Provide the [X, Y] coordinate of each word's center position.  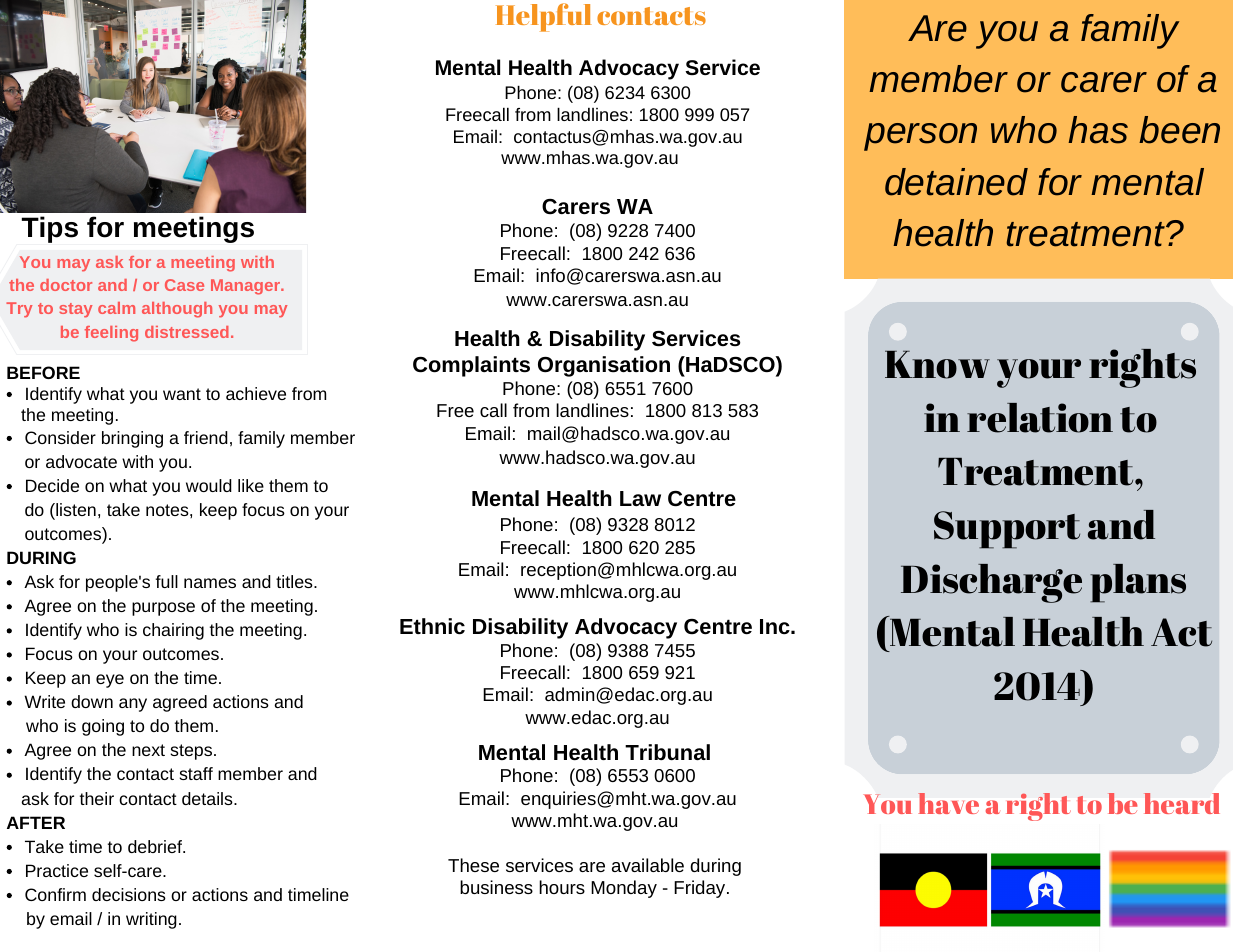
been [1179, 130]
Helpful [544, 17]
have [948, 803]
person [920, 137]
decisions [129, 894]
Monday [624, 889]
